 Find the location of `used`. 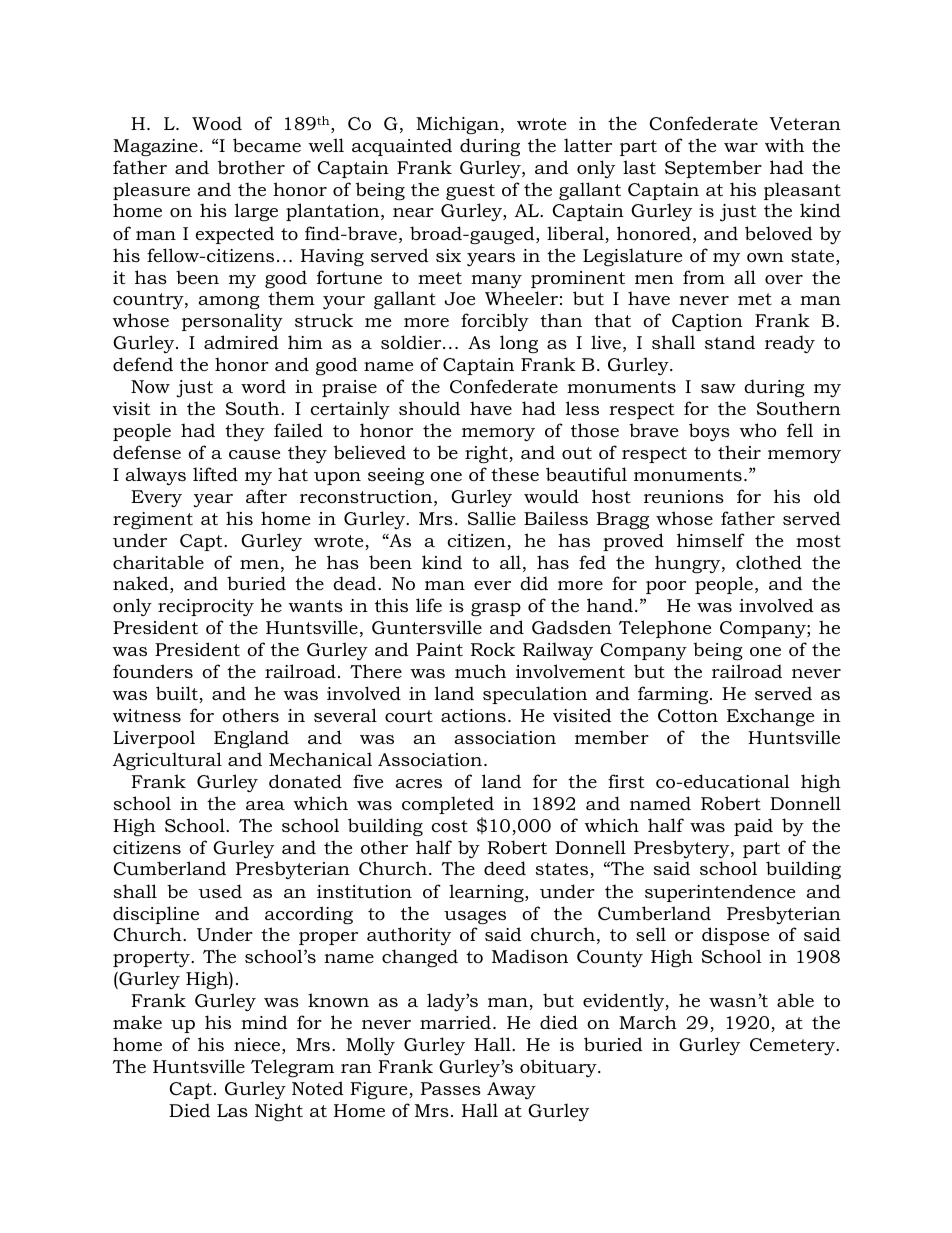

used is located at coordinates (220, 891).
